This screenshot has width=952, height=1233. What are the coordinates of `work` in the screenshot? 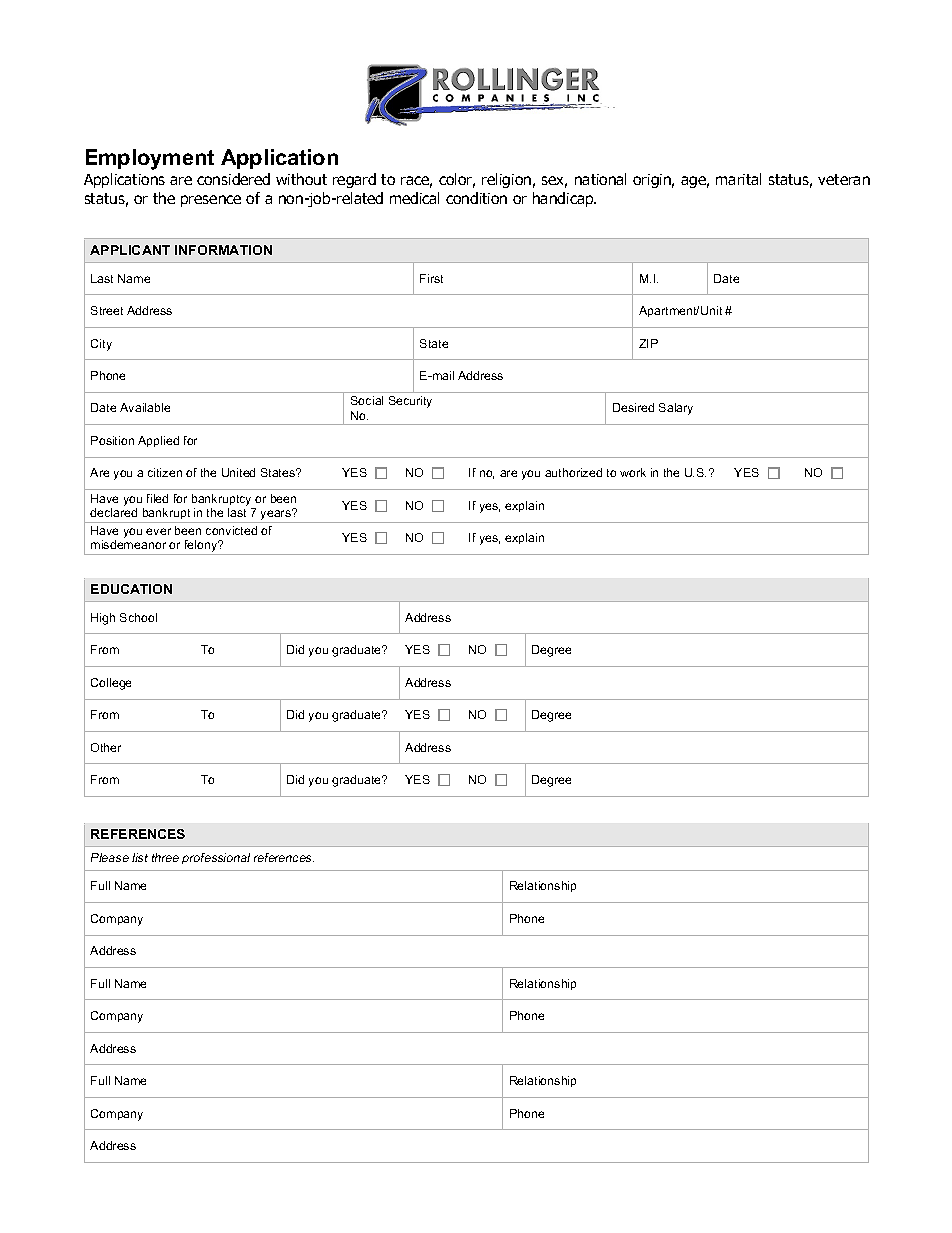 It's located at (633, 472).
